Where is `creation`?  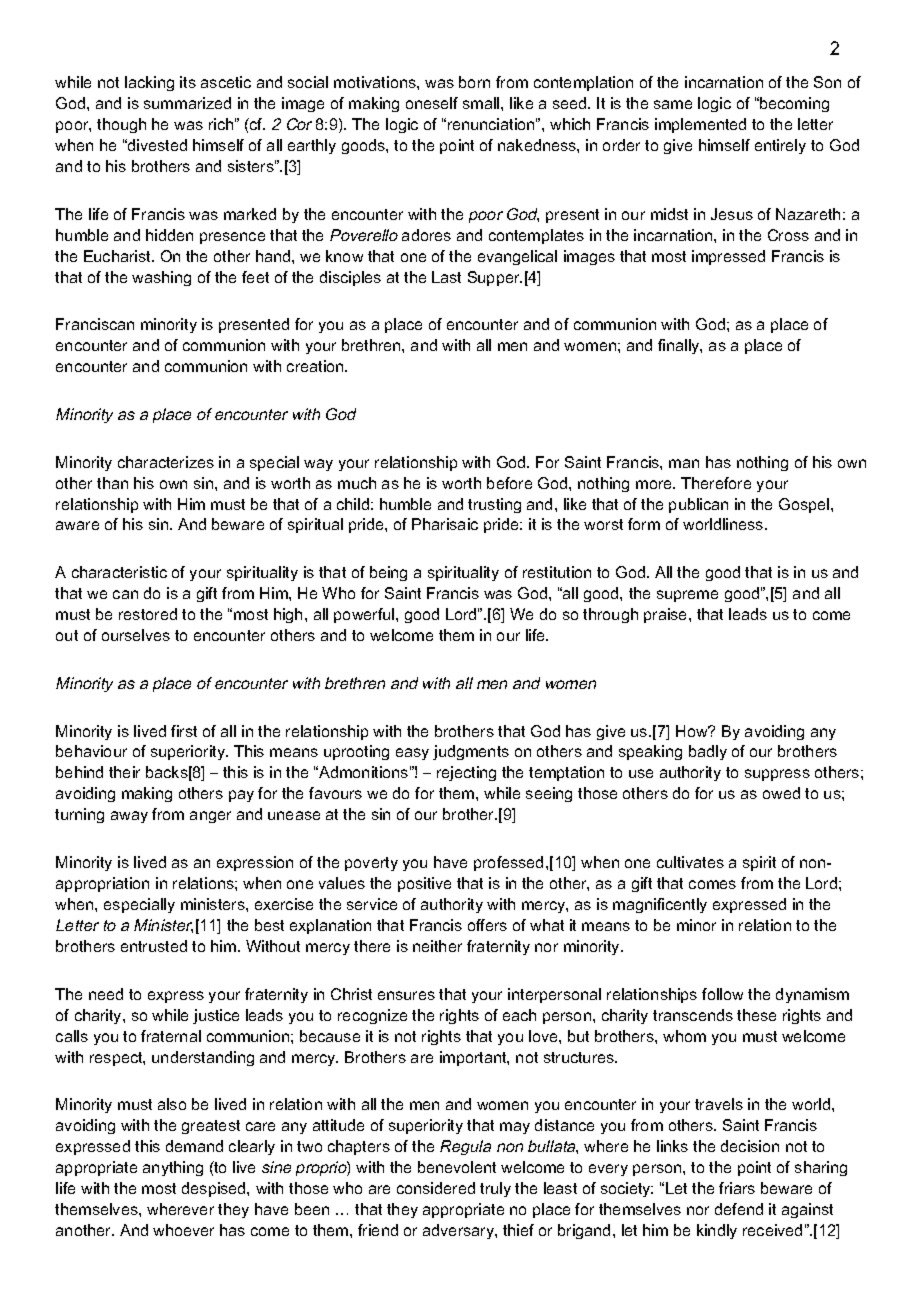 creation is located at coordinates (316, 366).
